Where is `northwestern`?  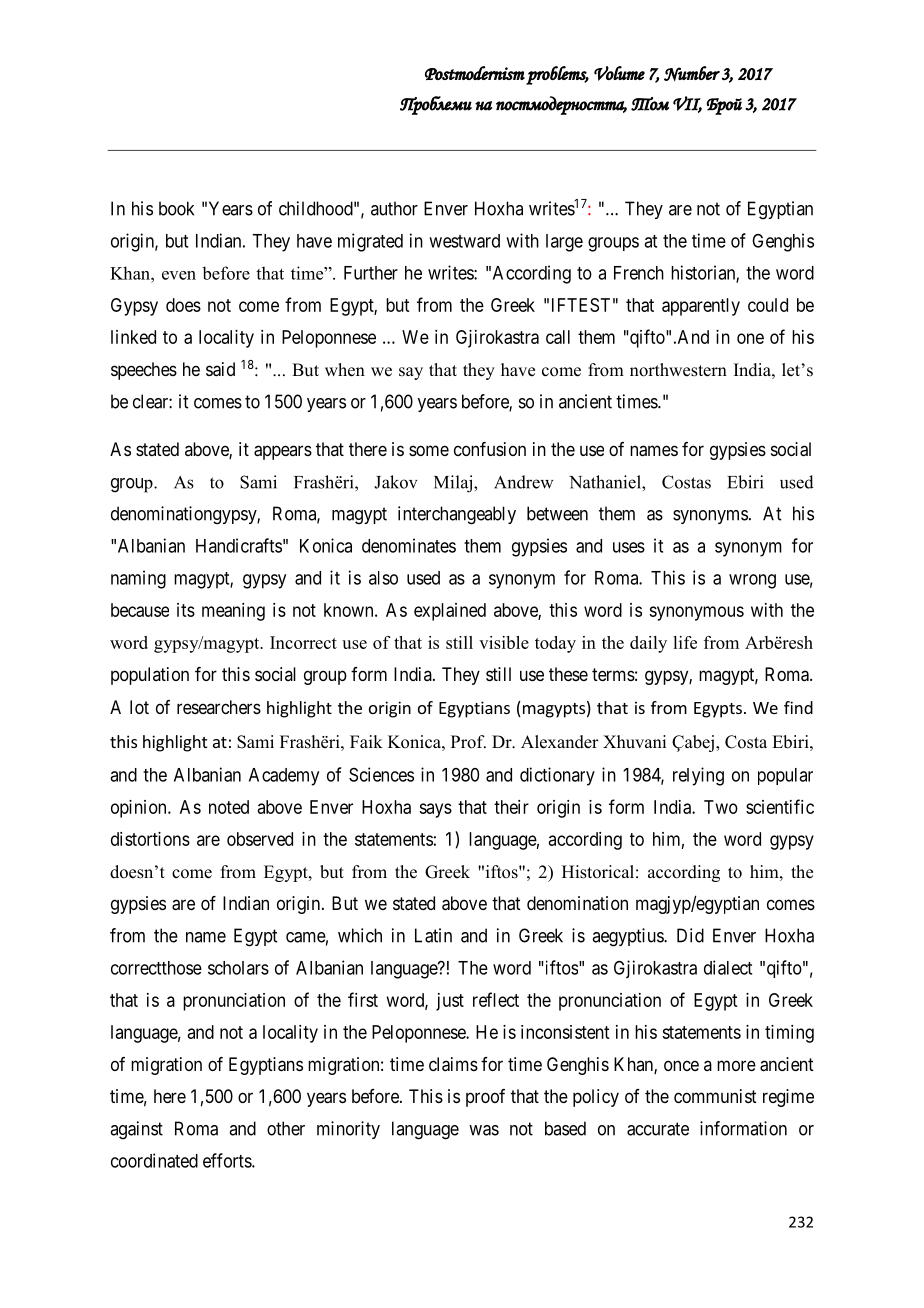
northwestern is located at coordinates (678, 370).
